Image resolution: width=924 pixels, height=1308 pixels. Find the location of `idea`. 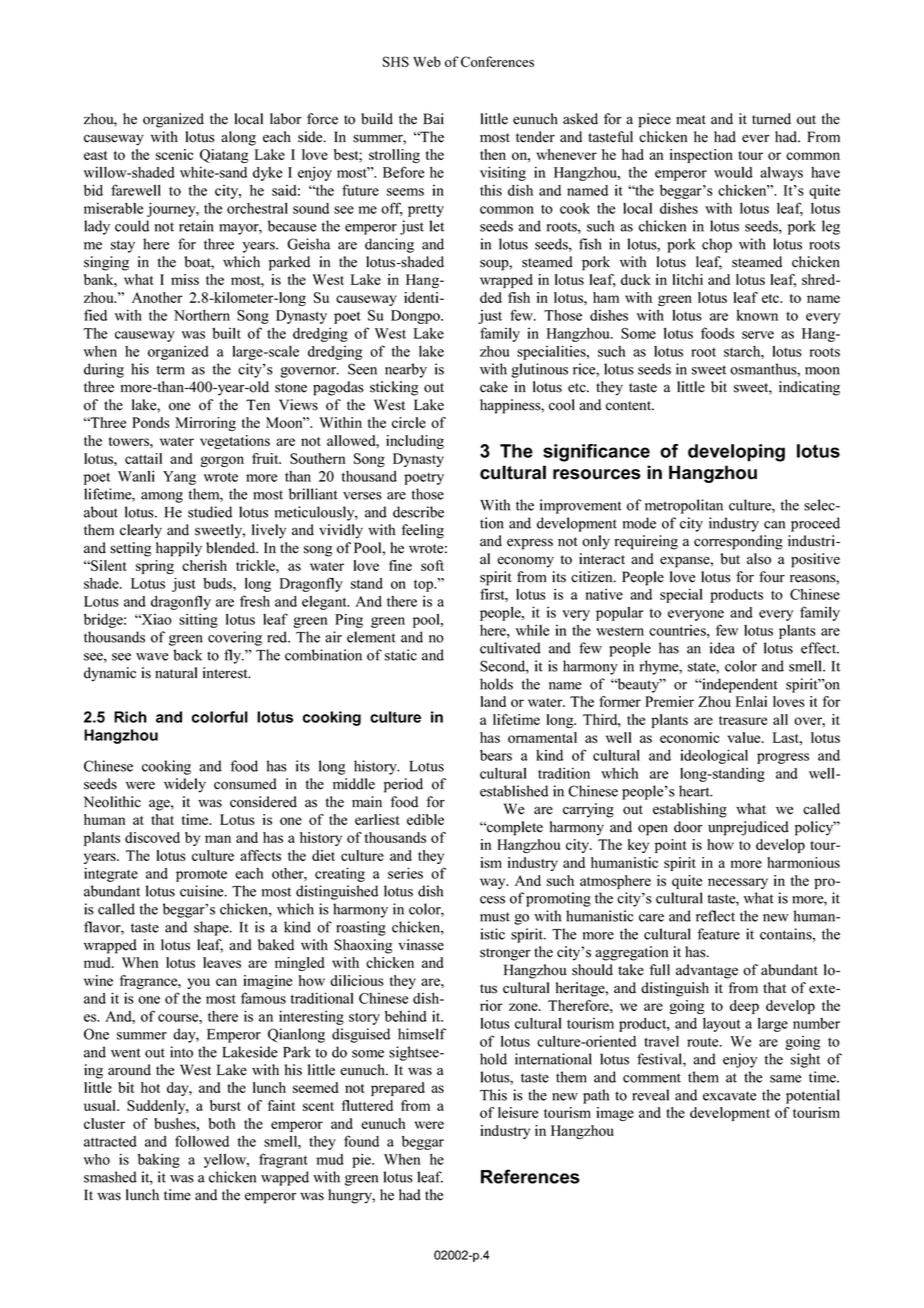

idea is located at coordinates (722, 648).
